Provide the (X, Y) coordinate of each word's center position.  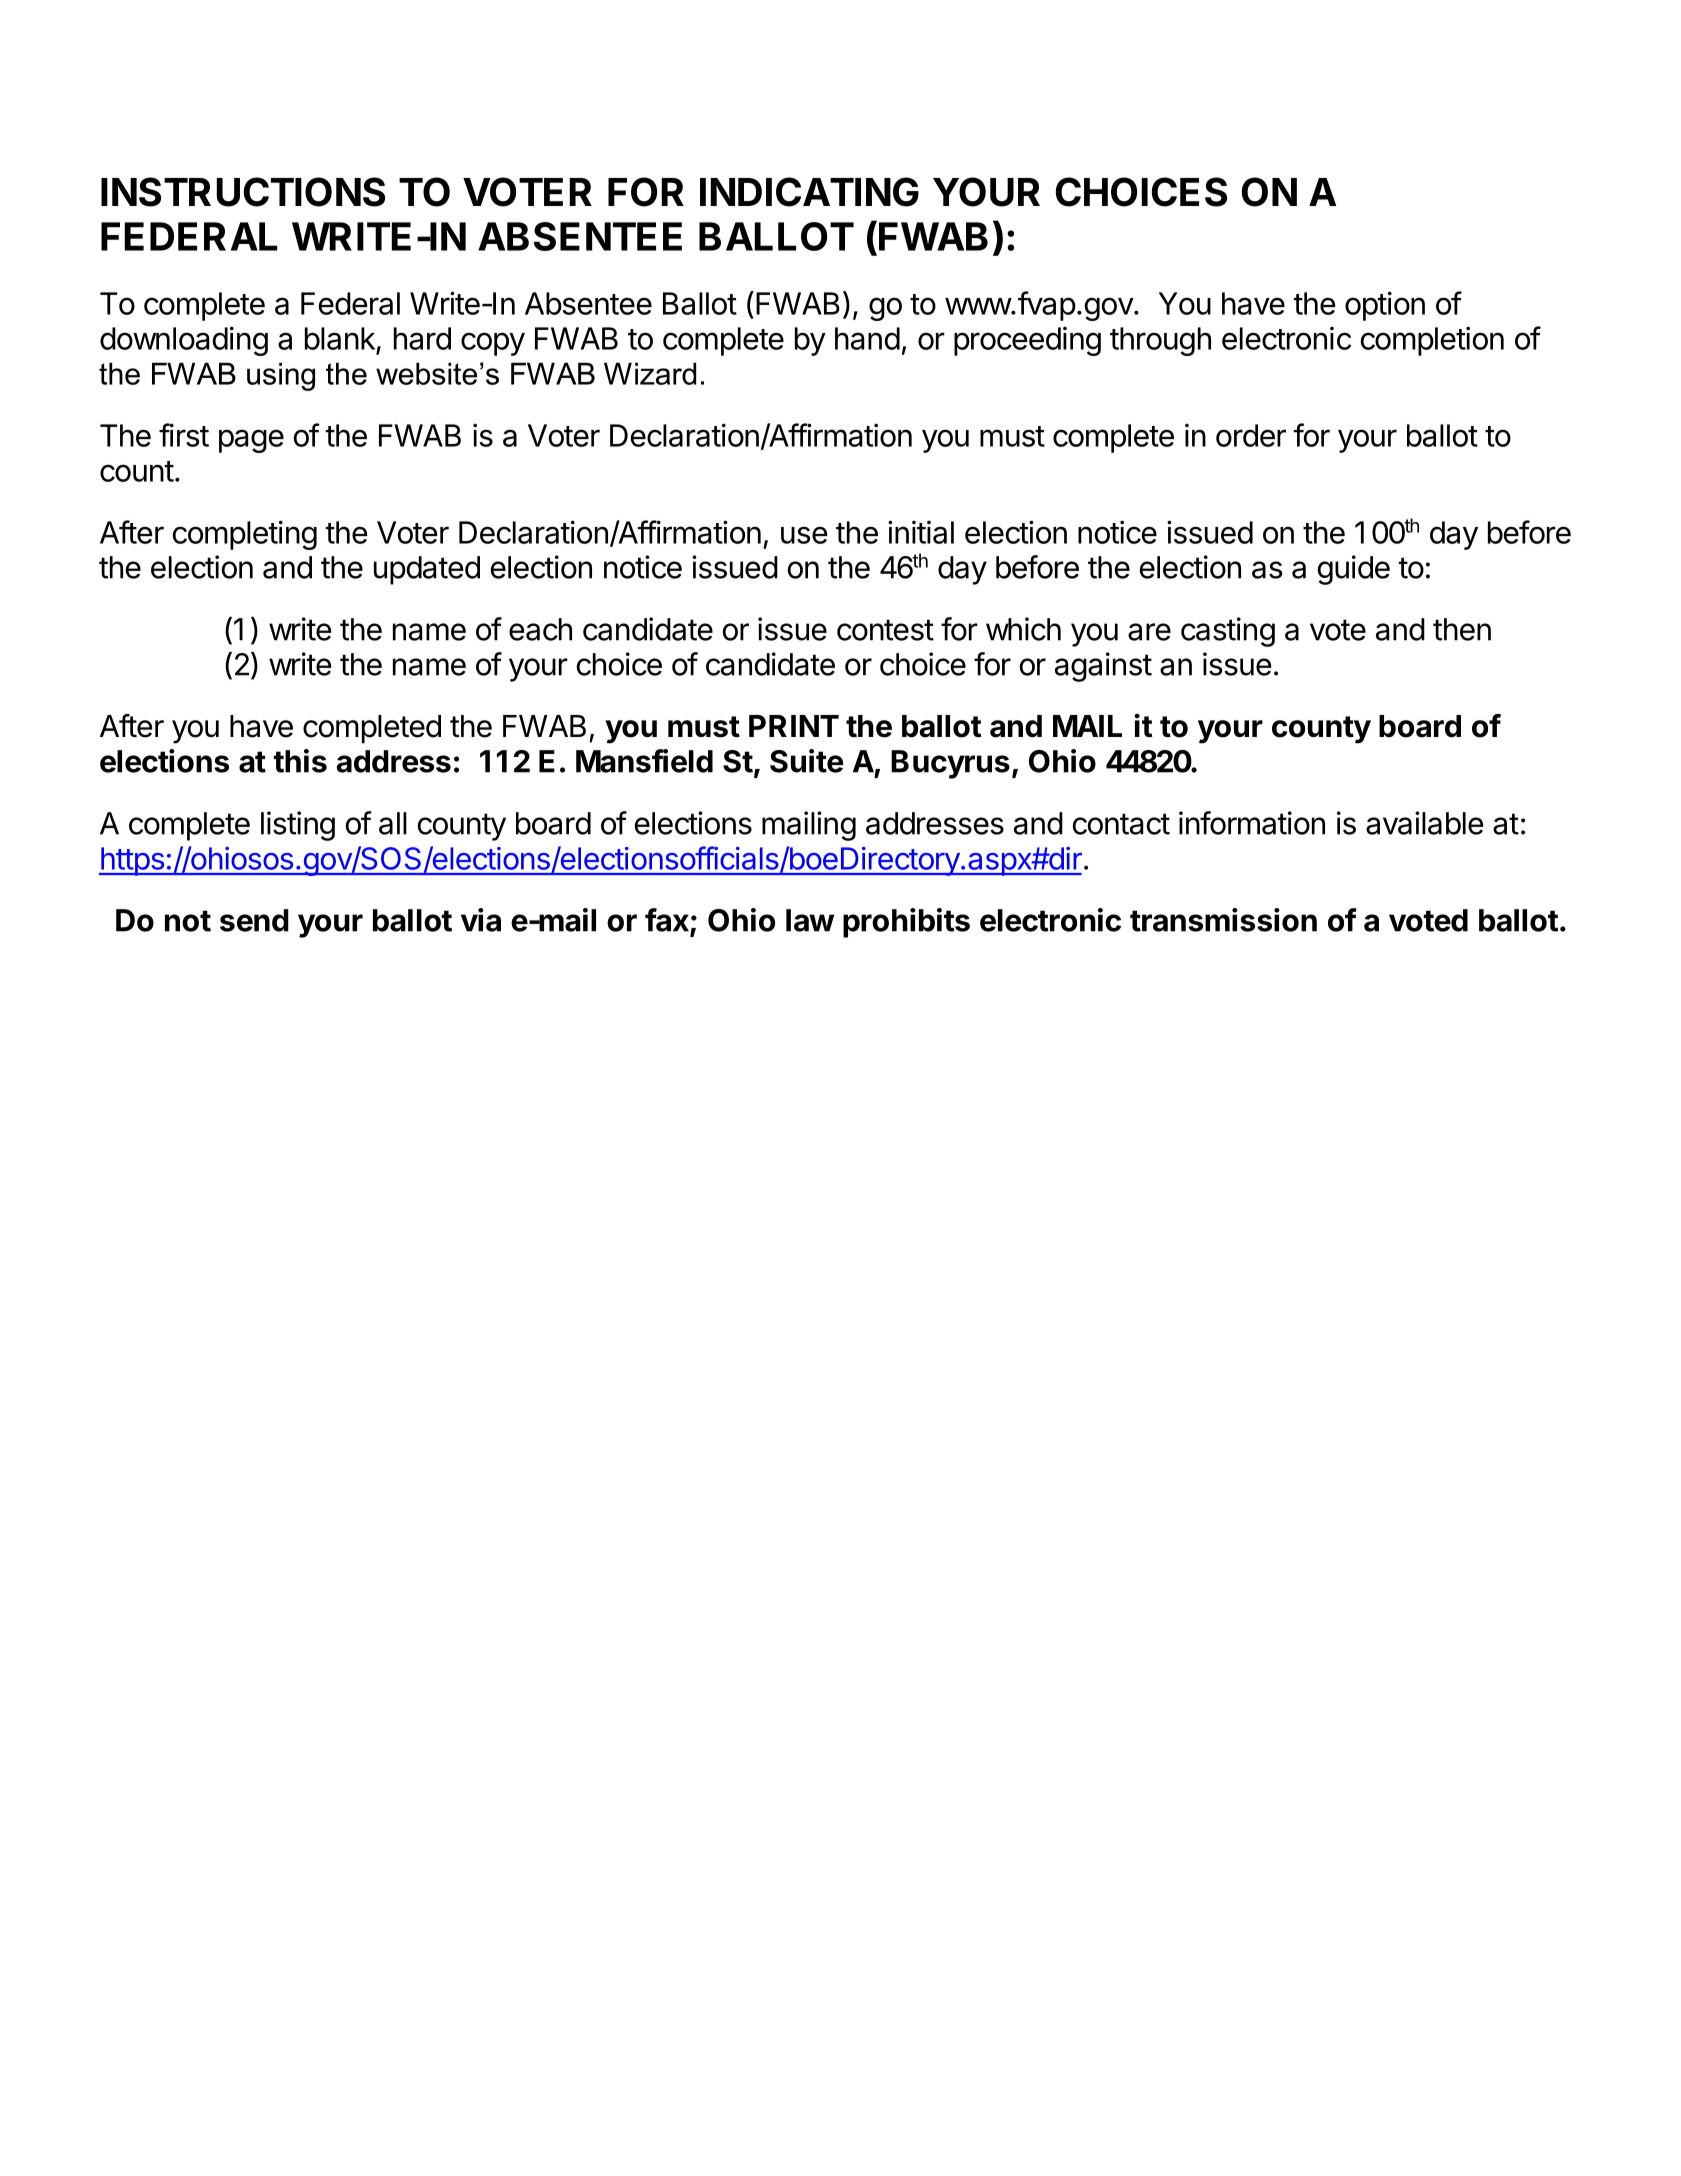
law (810, 920)
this (300, 761)
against (1103, 667)
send (254, 920)
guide (1354, 570)
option (1385, 306)
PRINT (794, 726)
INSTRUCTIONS (243, 192)
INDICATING (809, 192)
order (1251, 435)
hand (867, 338)
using (281, 376)
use (804, 535)
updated (427, 570)
